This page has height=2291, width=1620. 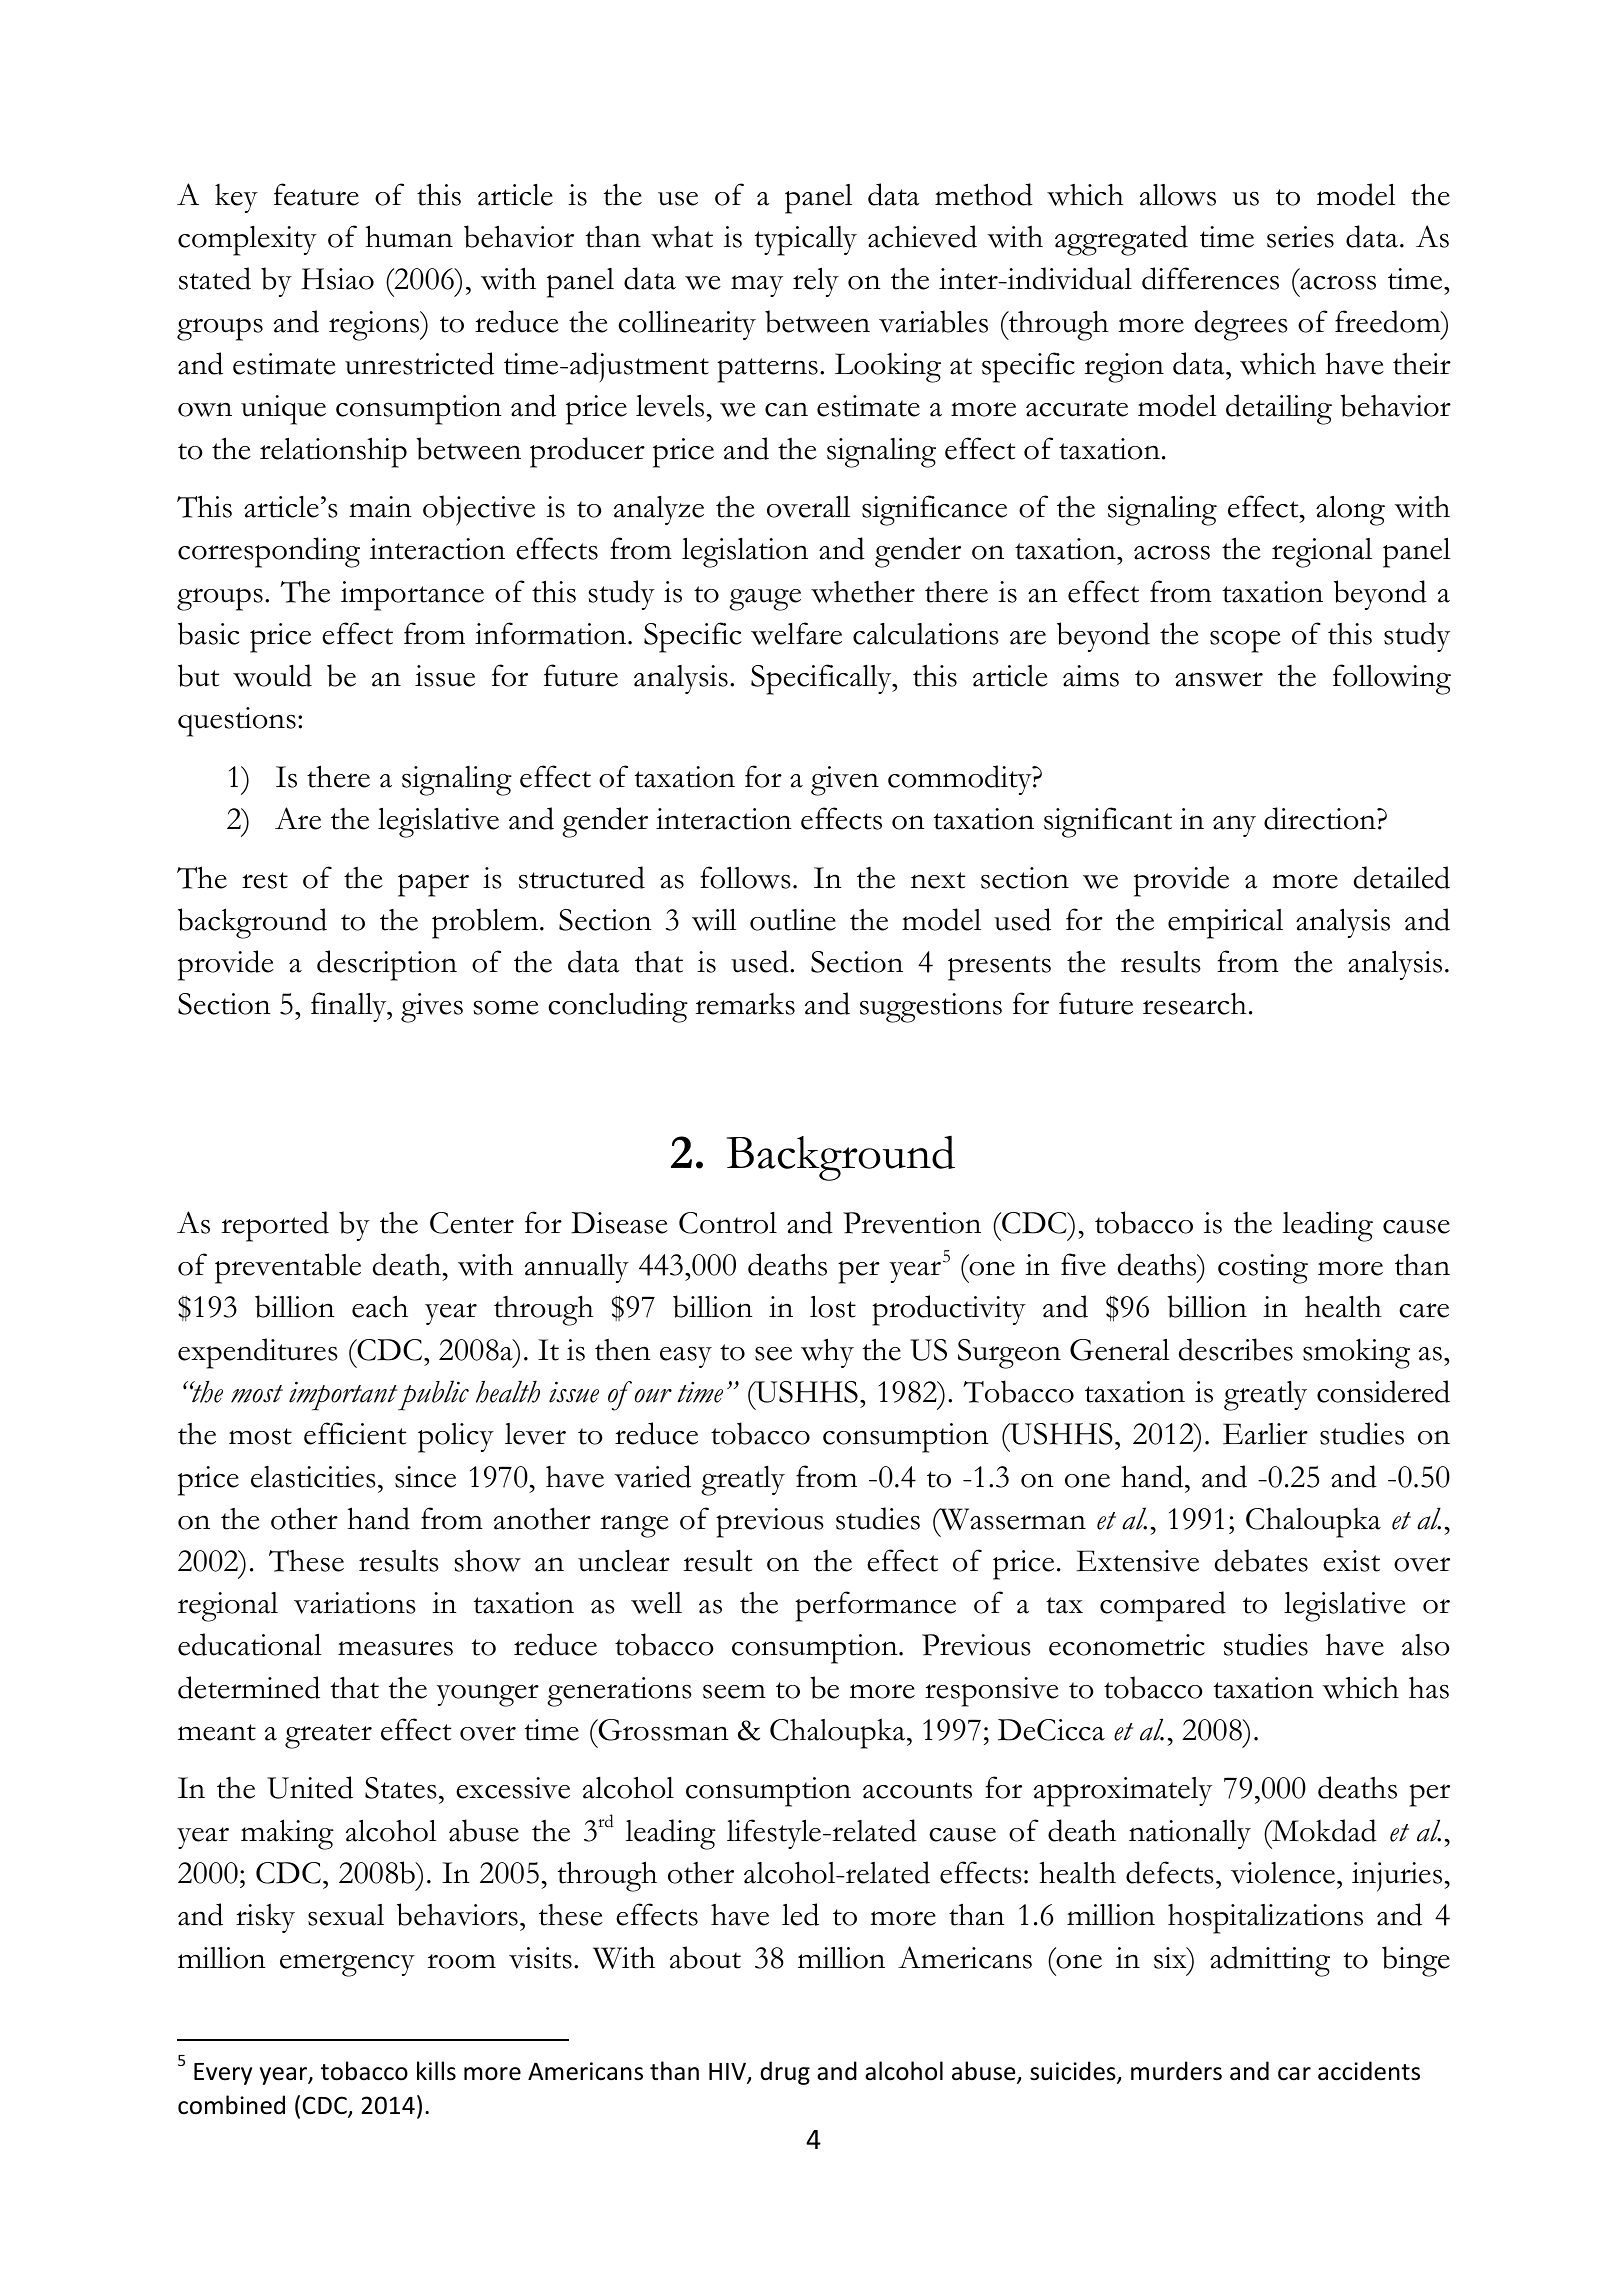 What do you see at coordinates (785, 2073) in the page?
I see `drug` at bounding box center [785, 2073].
